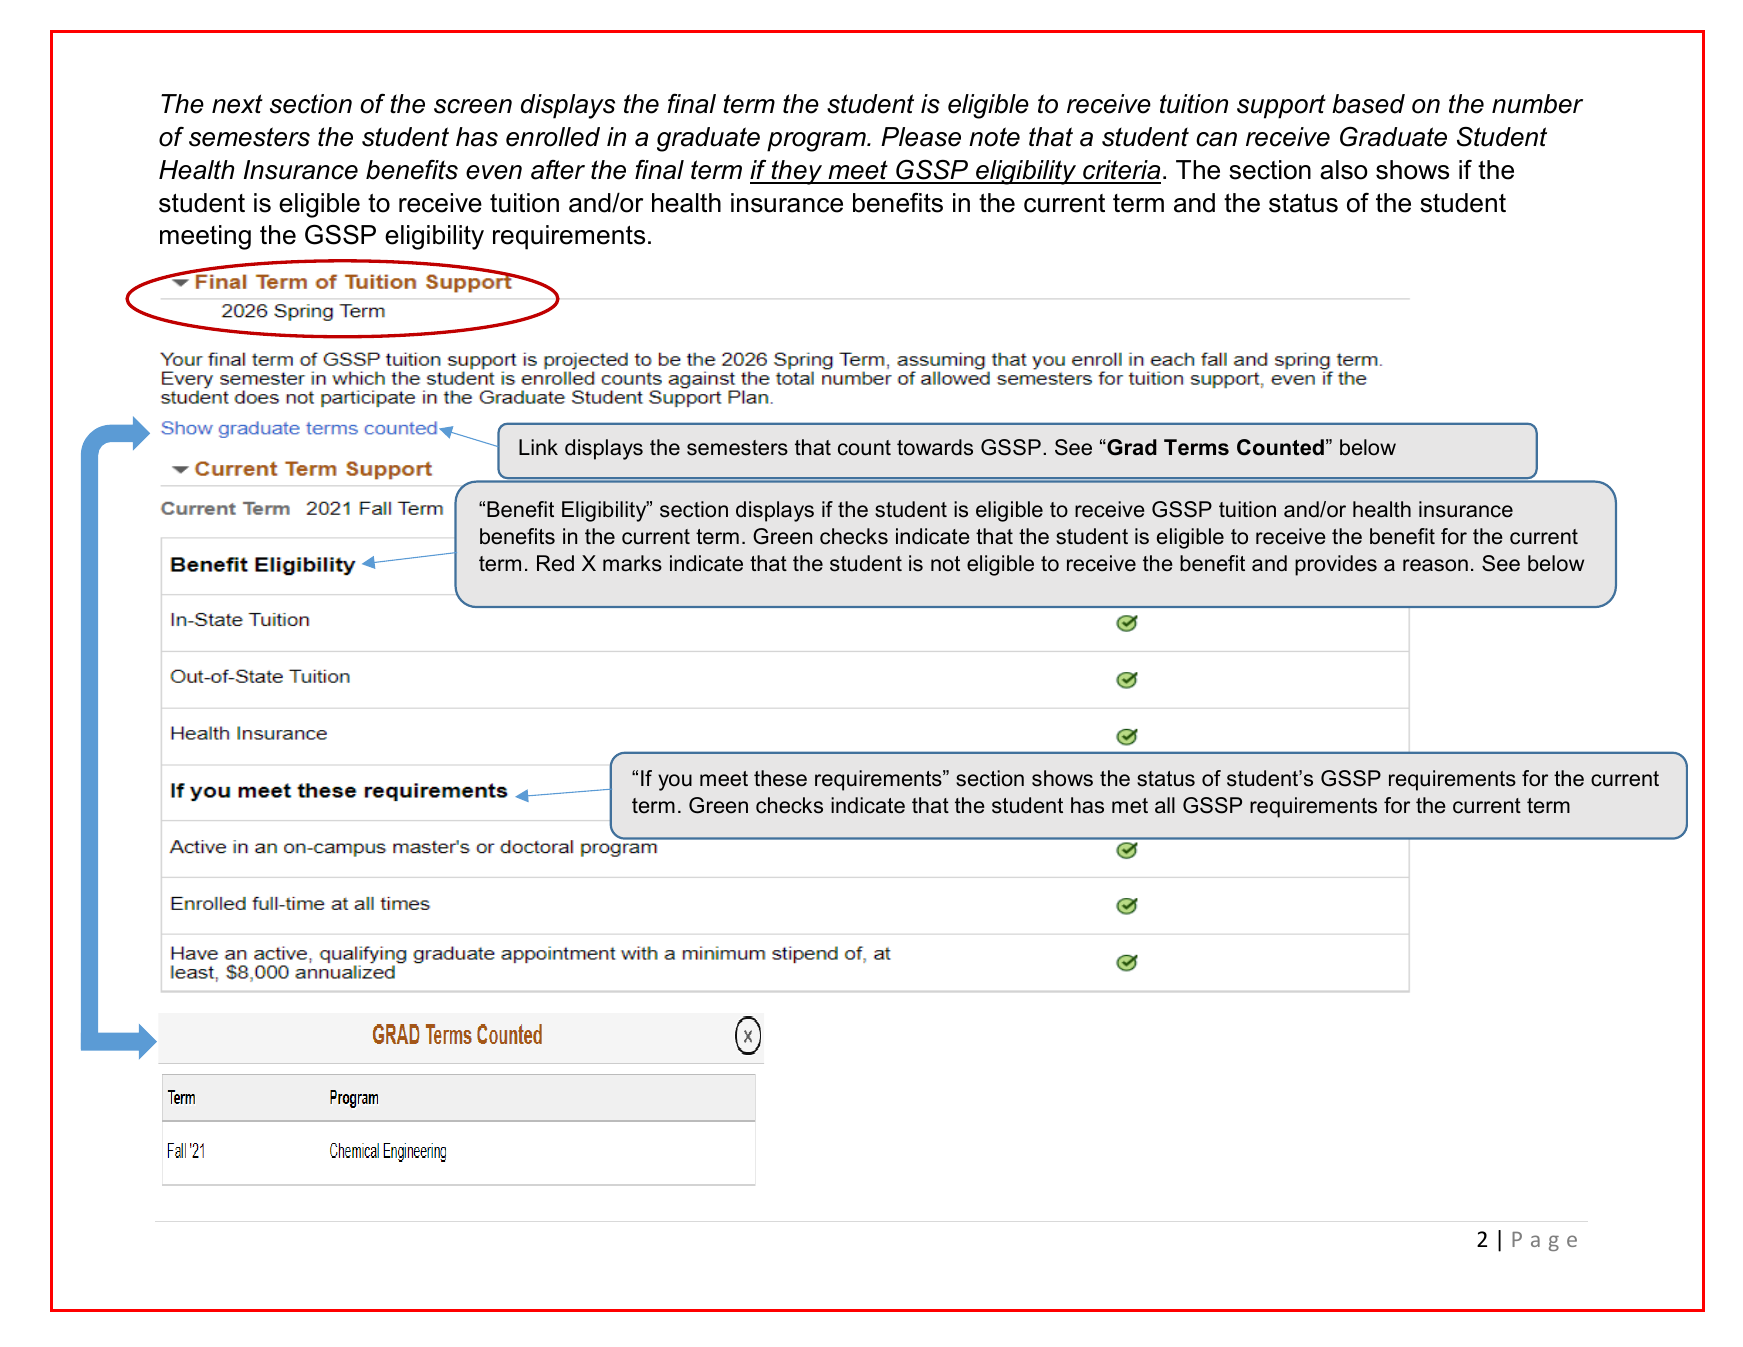 The image size is (1743, 1347). What do you see at coordinates (555, 563) in the document?
I see `Red` at bounding box center [555, 563].
